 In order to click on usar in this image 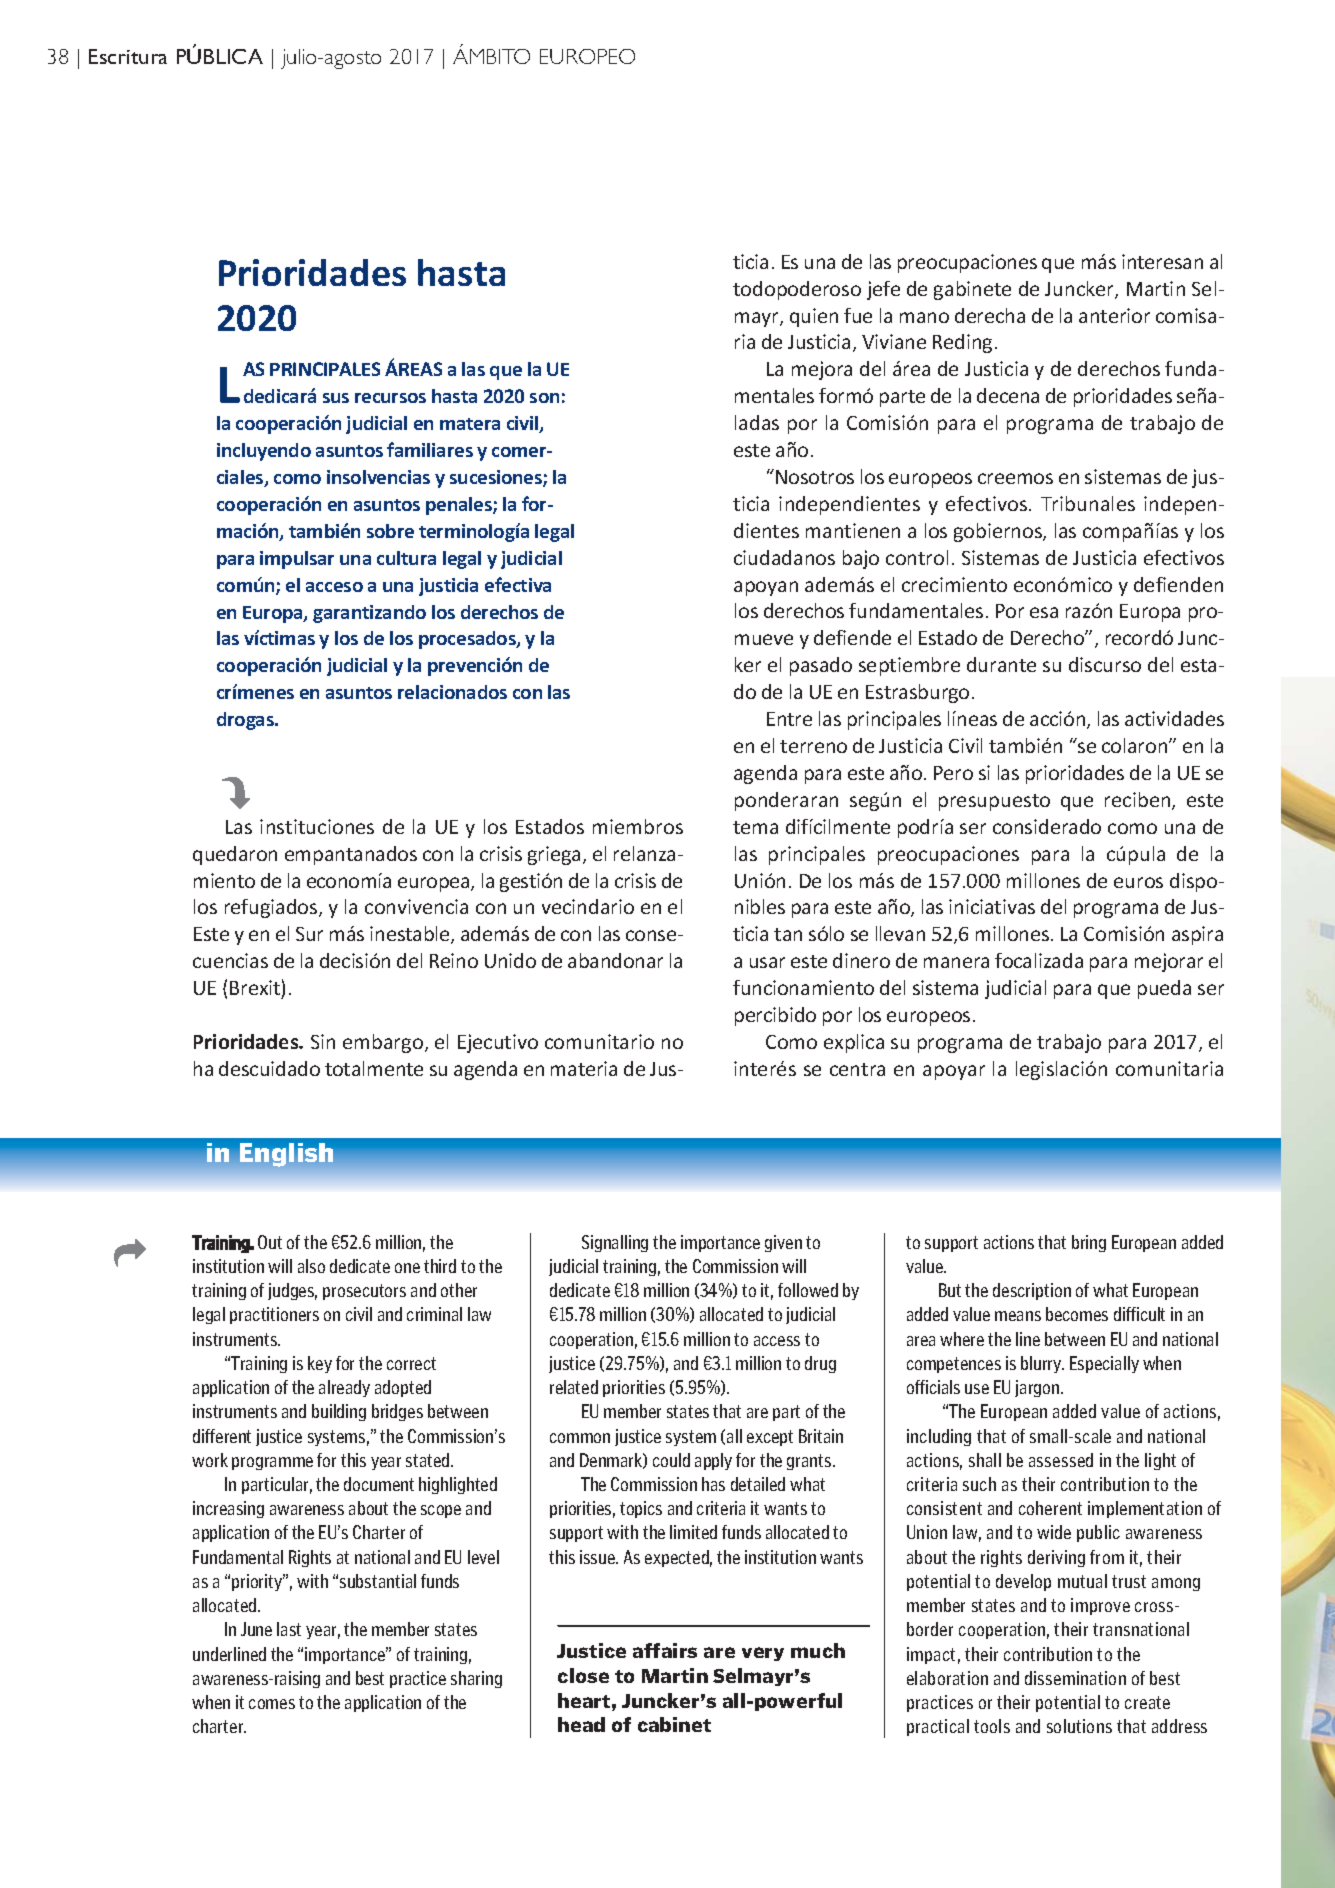, I will do `click(767, 962)`.
